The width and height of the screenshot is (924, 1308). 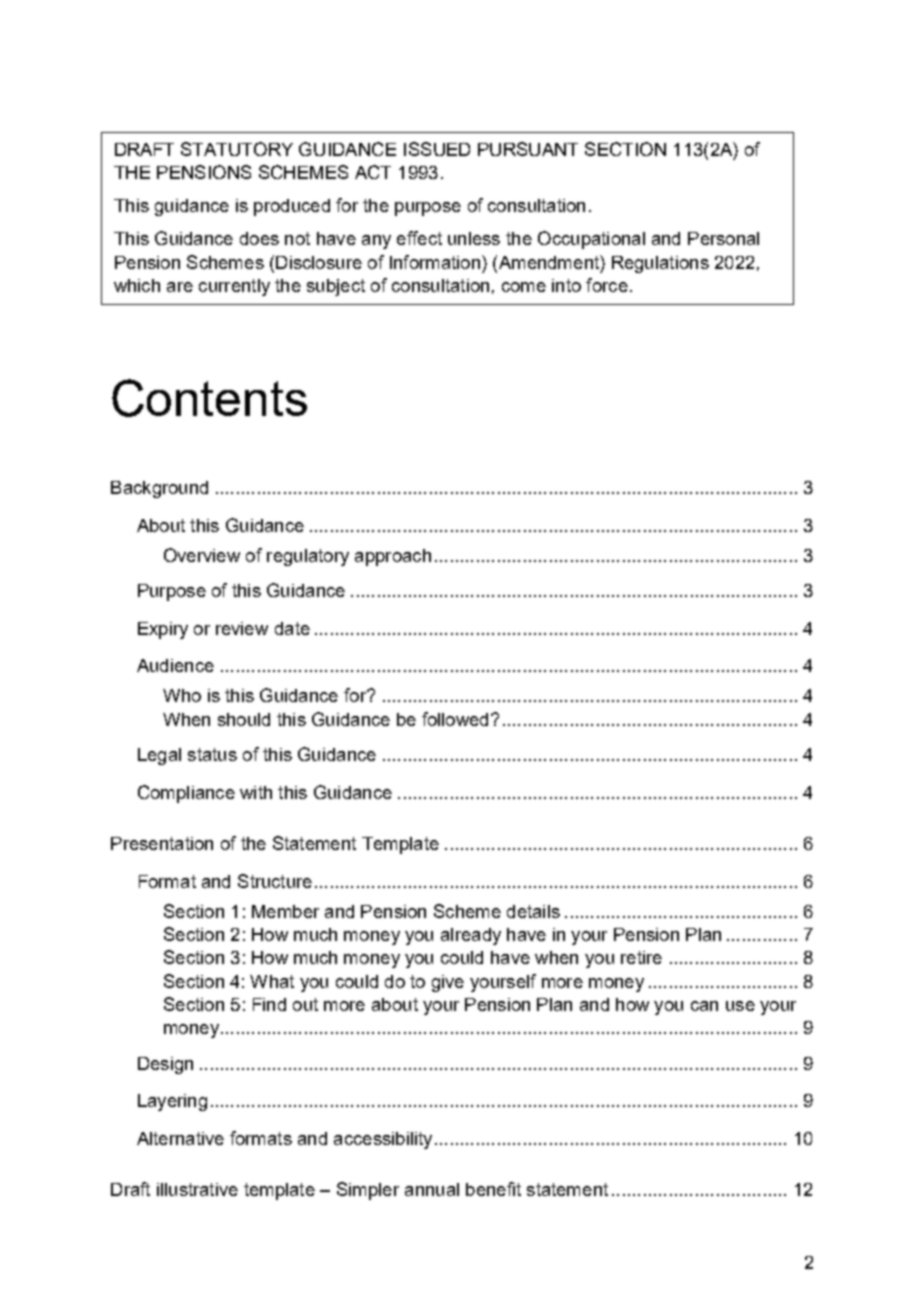 I want to click on ISSUED, so click(x=437, y=149).
